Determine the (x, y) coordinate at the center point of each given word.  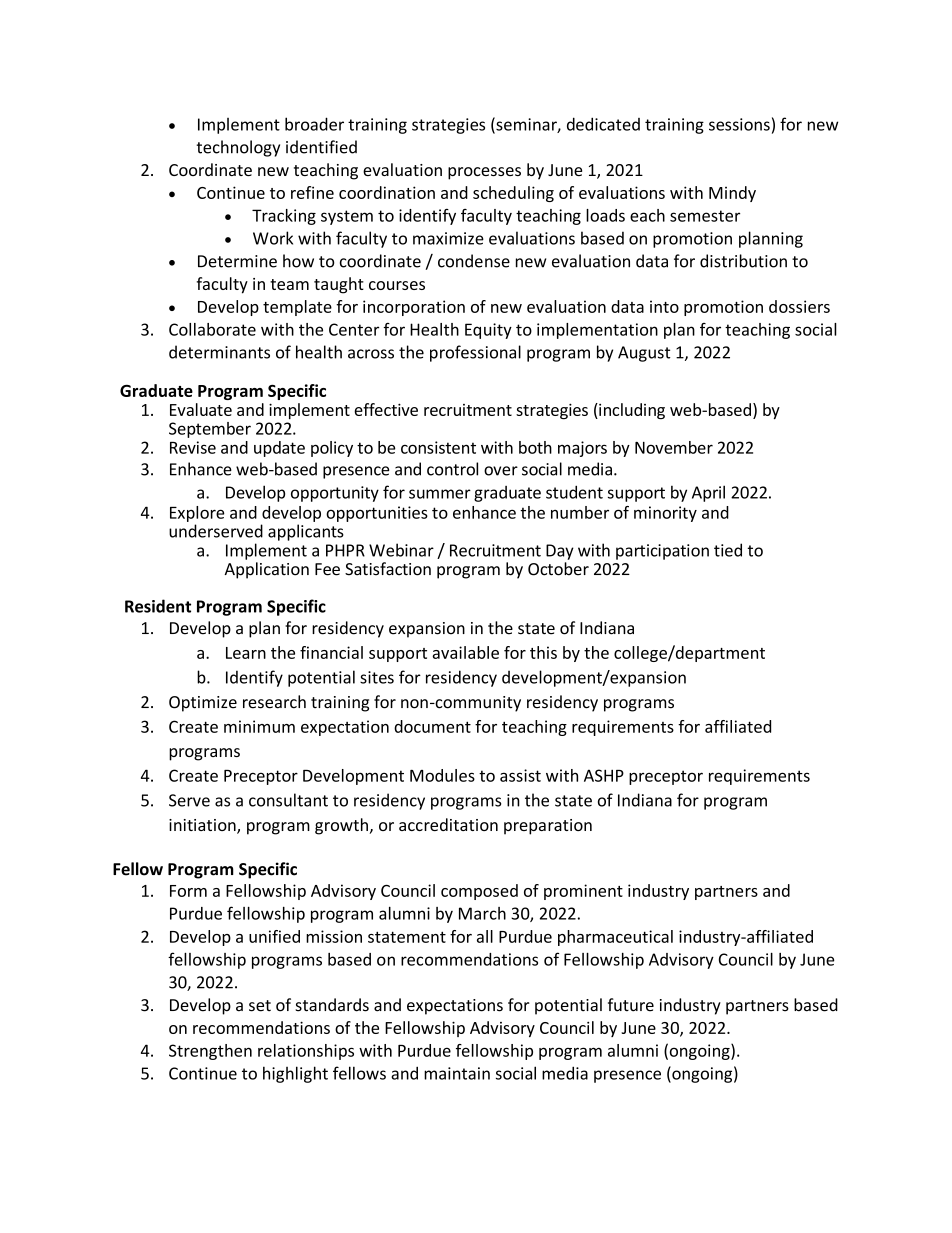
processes (484, 173)
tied (728, 550)
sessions (739, 124)
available (465, 652)
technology (238, 148)
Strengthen (210, 1052)
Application (266, 570)
